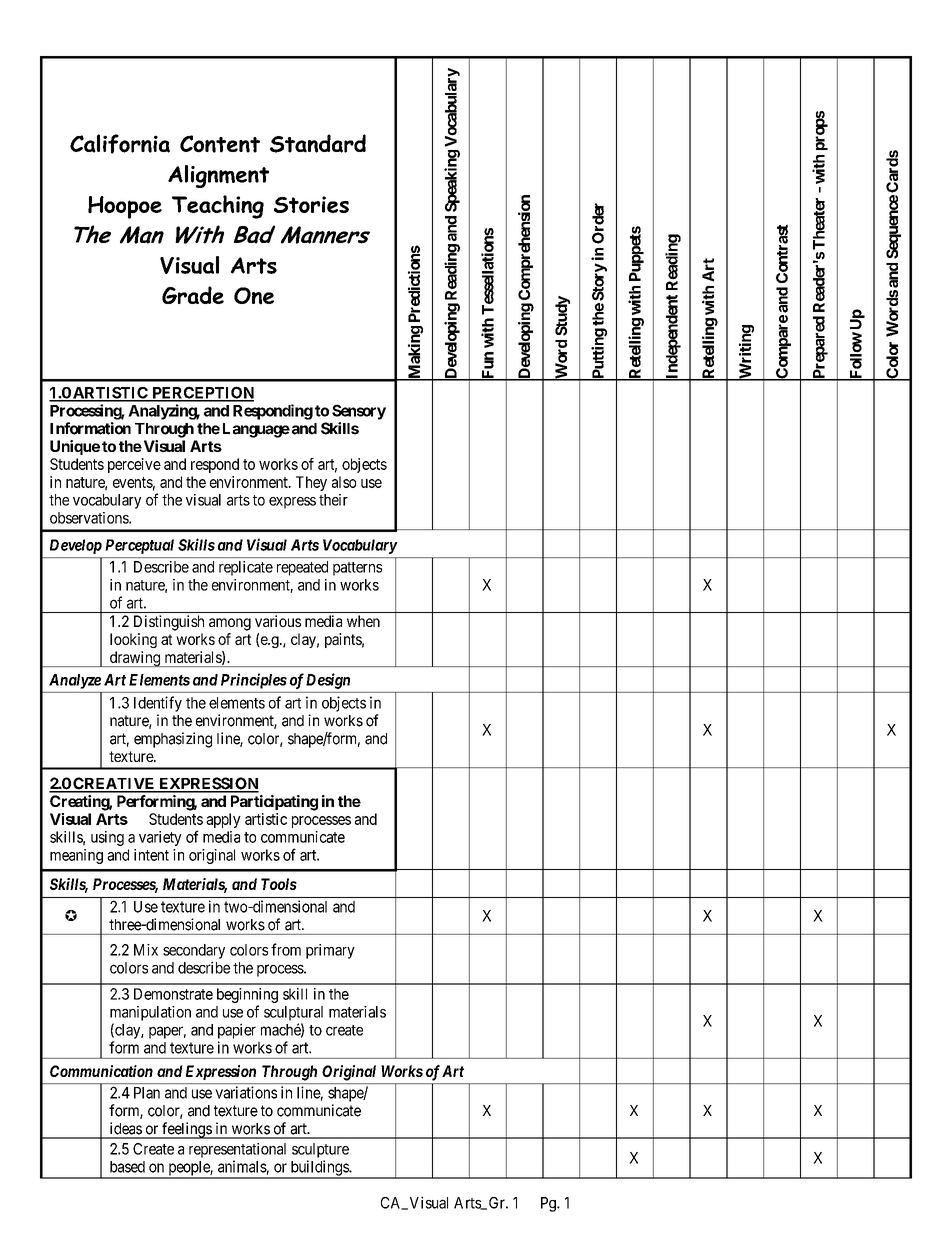  I want to click on California, so click(120, 144).
